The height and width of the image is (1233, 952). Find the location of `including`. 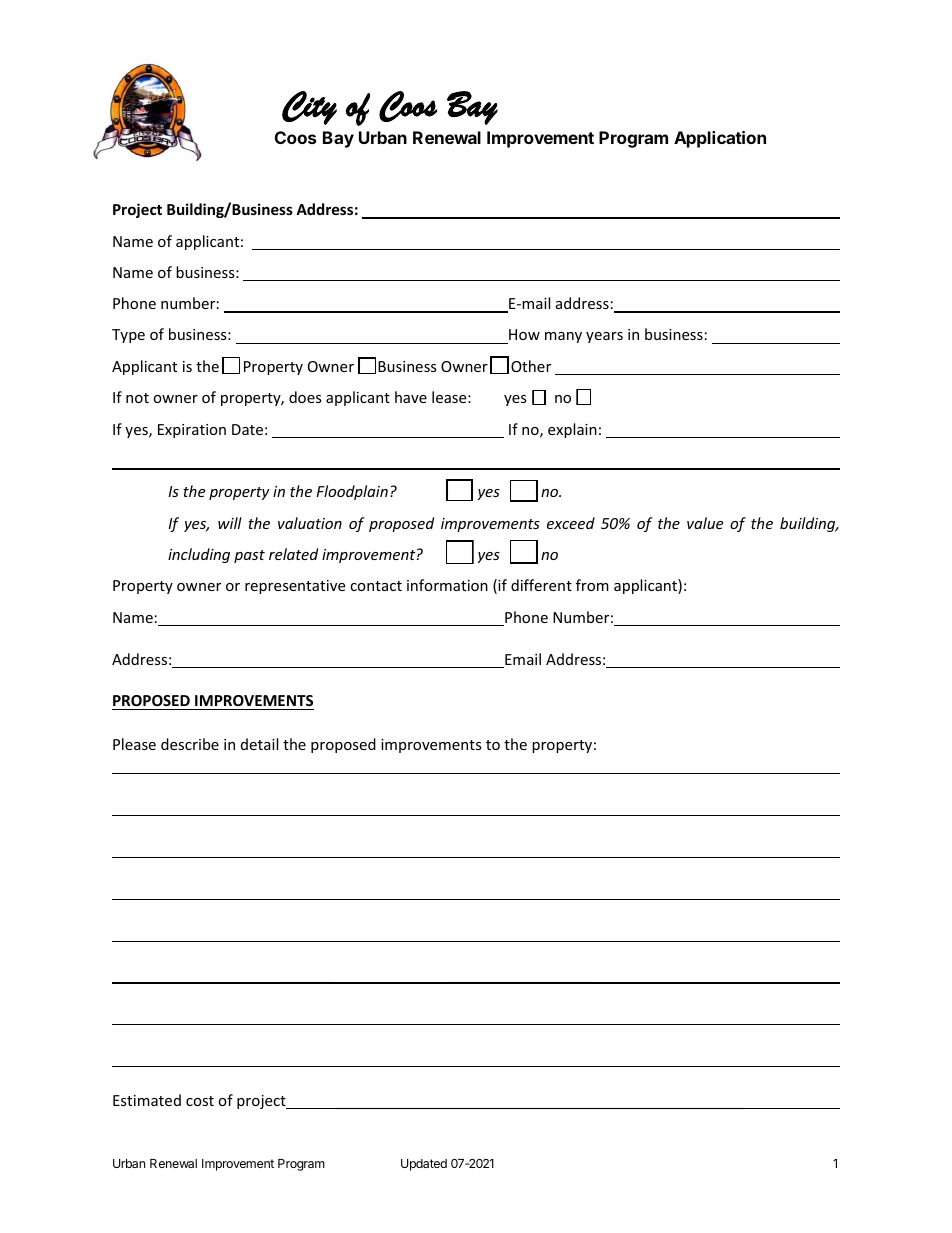

including is located at coordinates (199, 555).
